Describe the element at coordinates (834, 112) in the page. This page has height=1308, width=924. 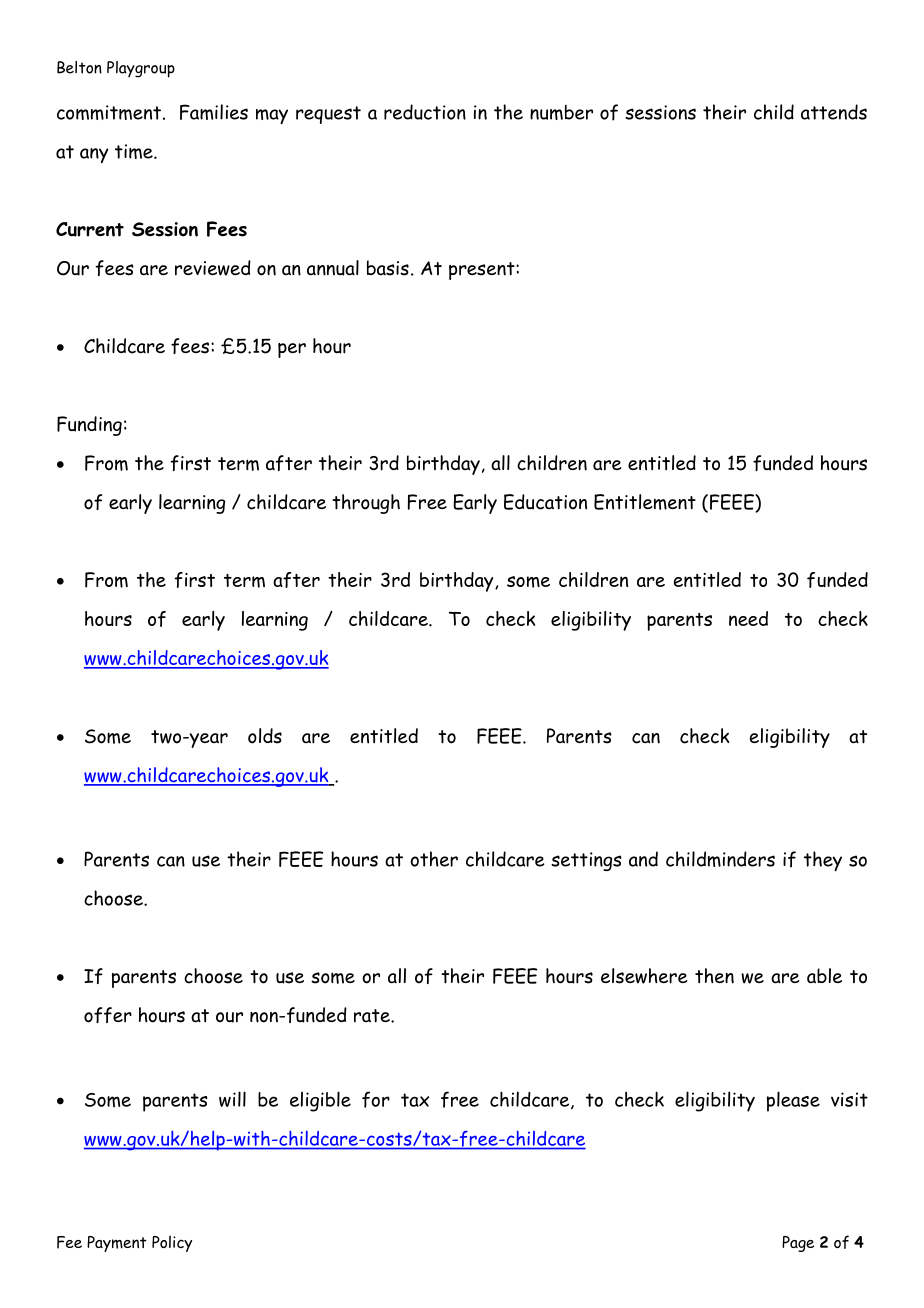
I see `attends` at that location.
